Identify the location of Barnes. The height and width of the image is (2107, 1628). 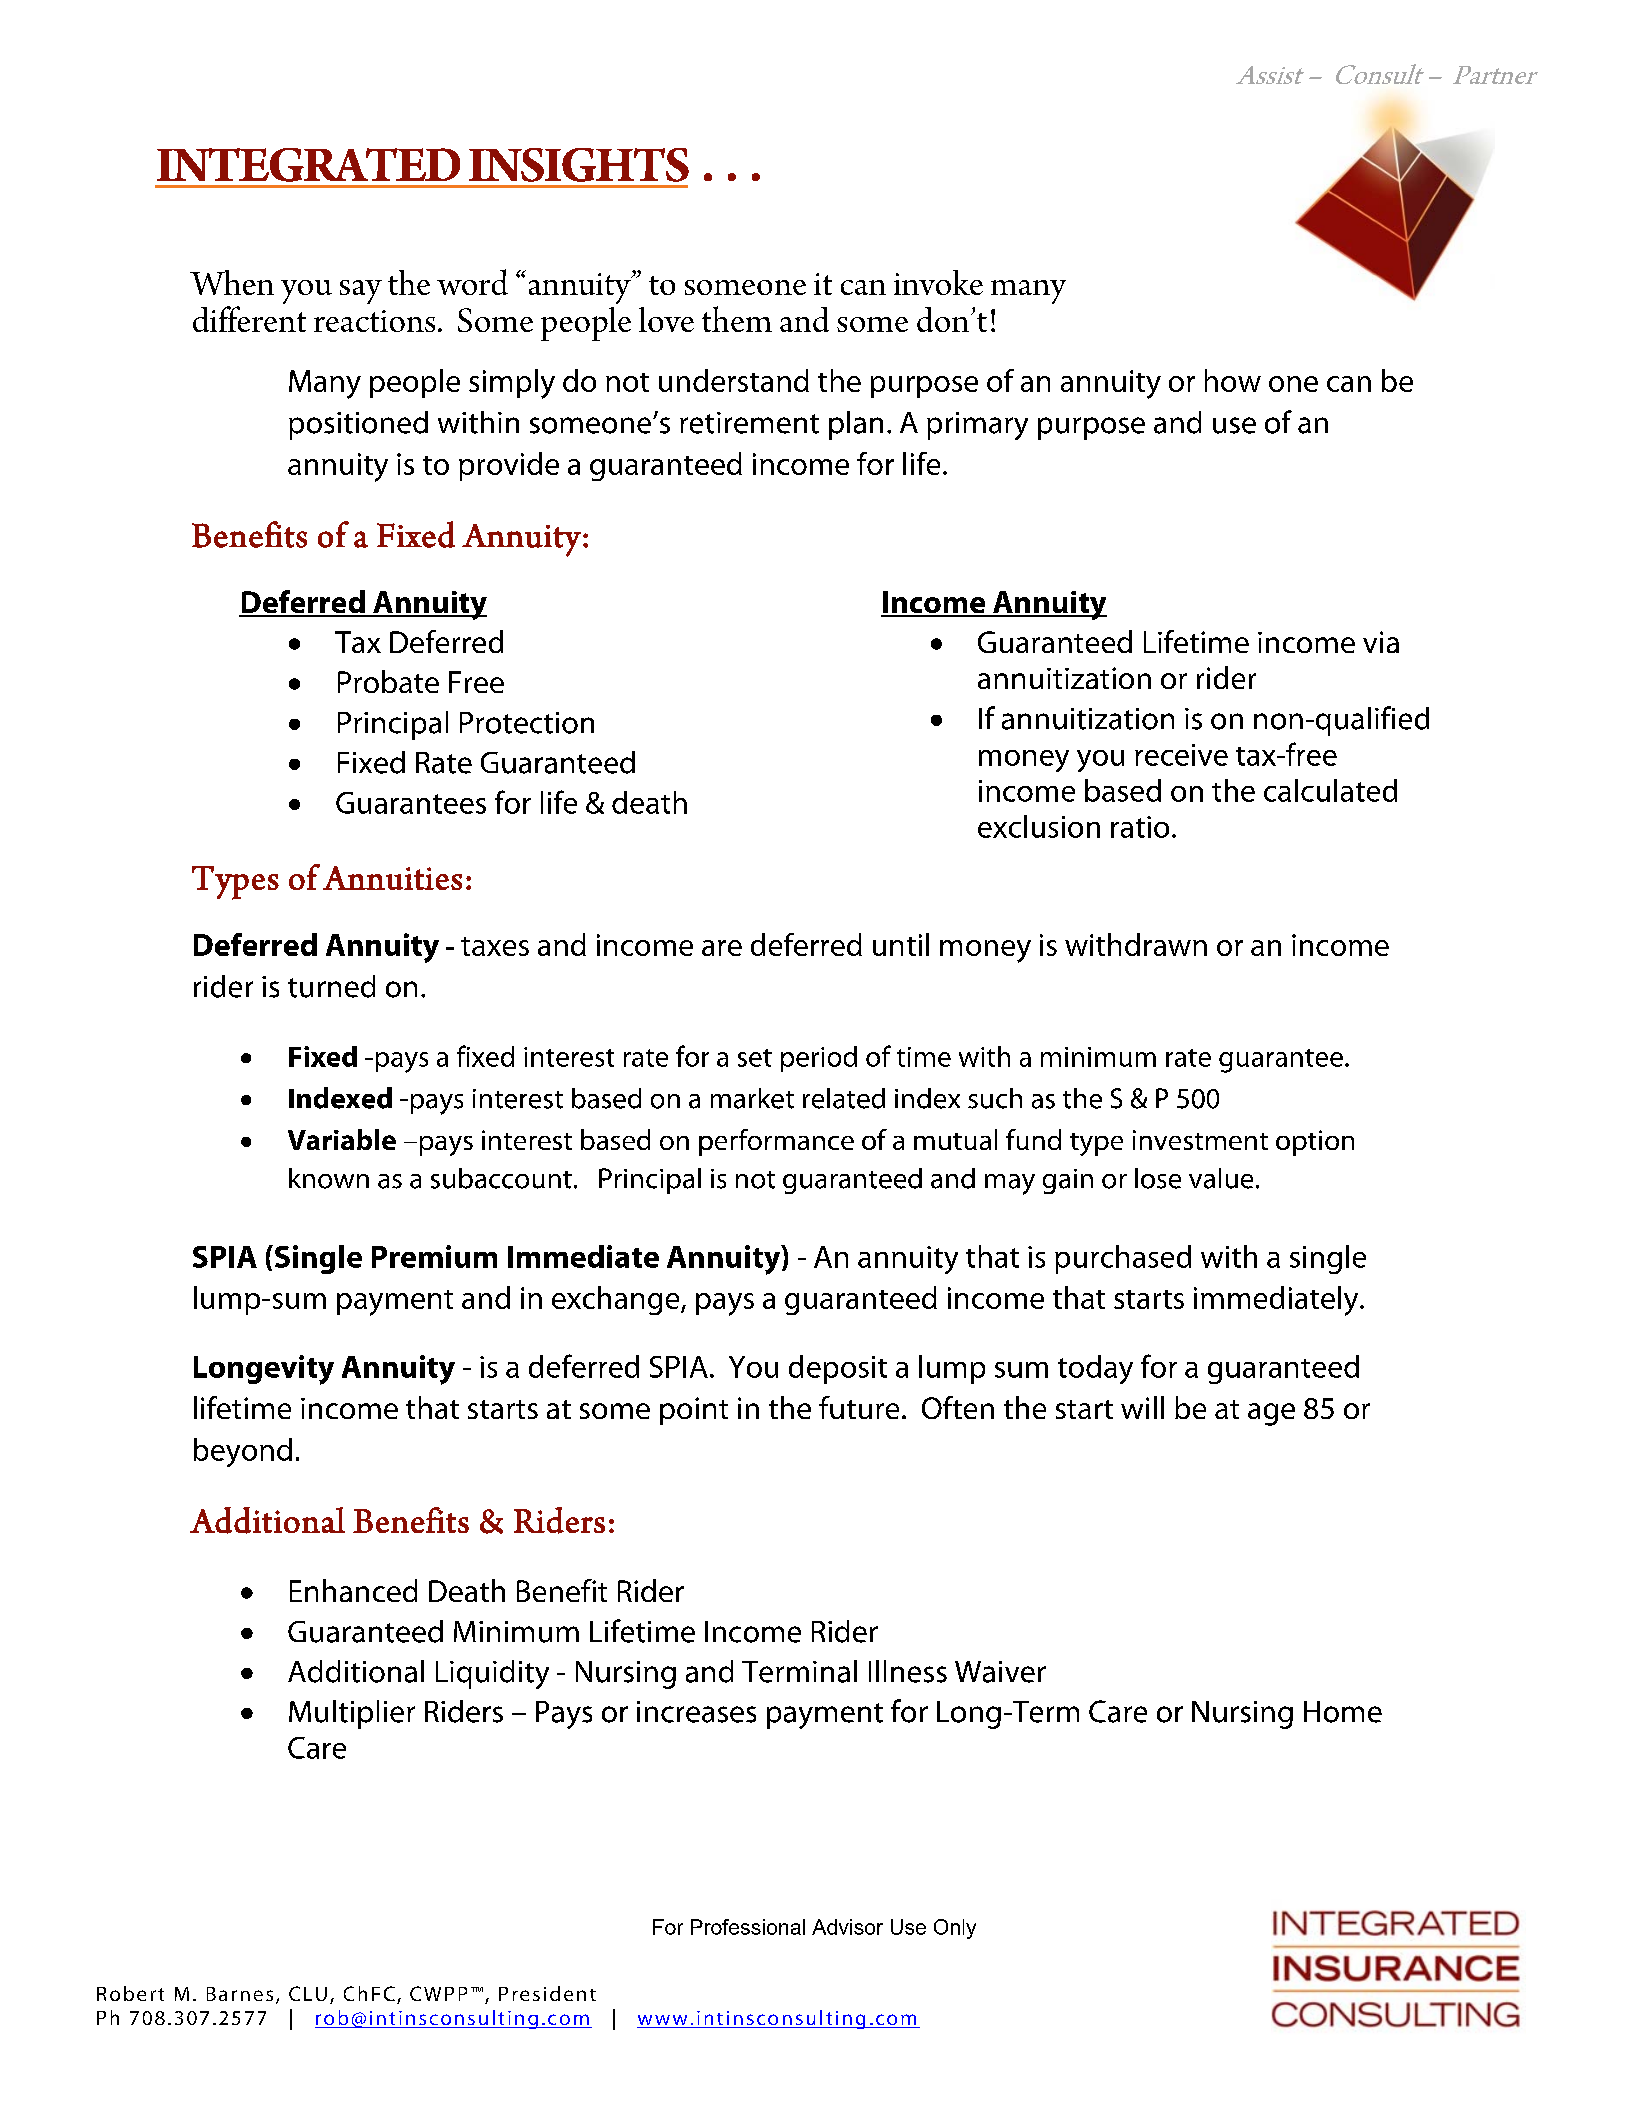
(240, 1994).
